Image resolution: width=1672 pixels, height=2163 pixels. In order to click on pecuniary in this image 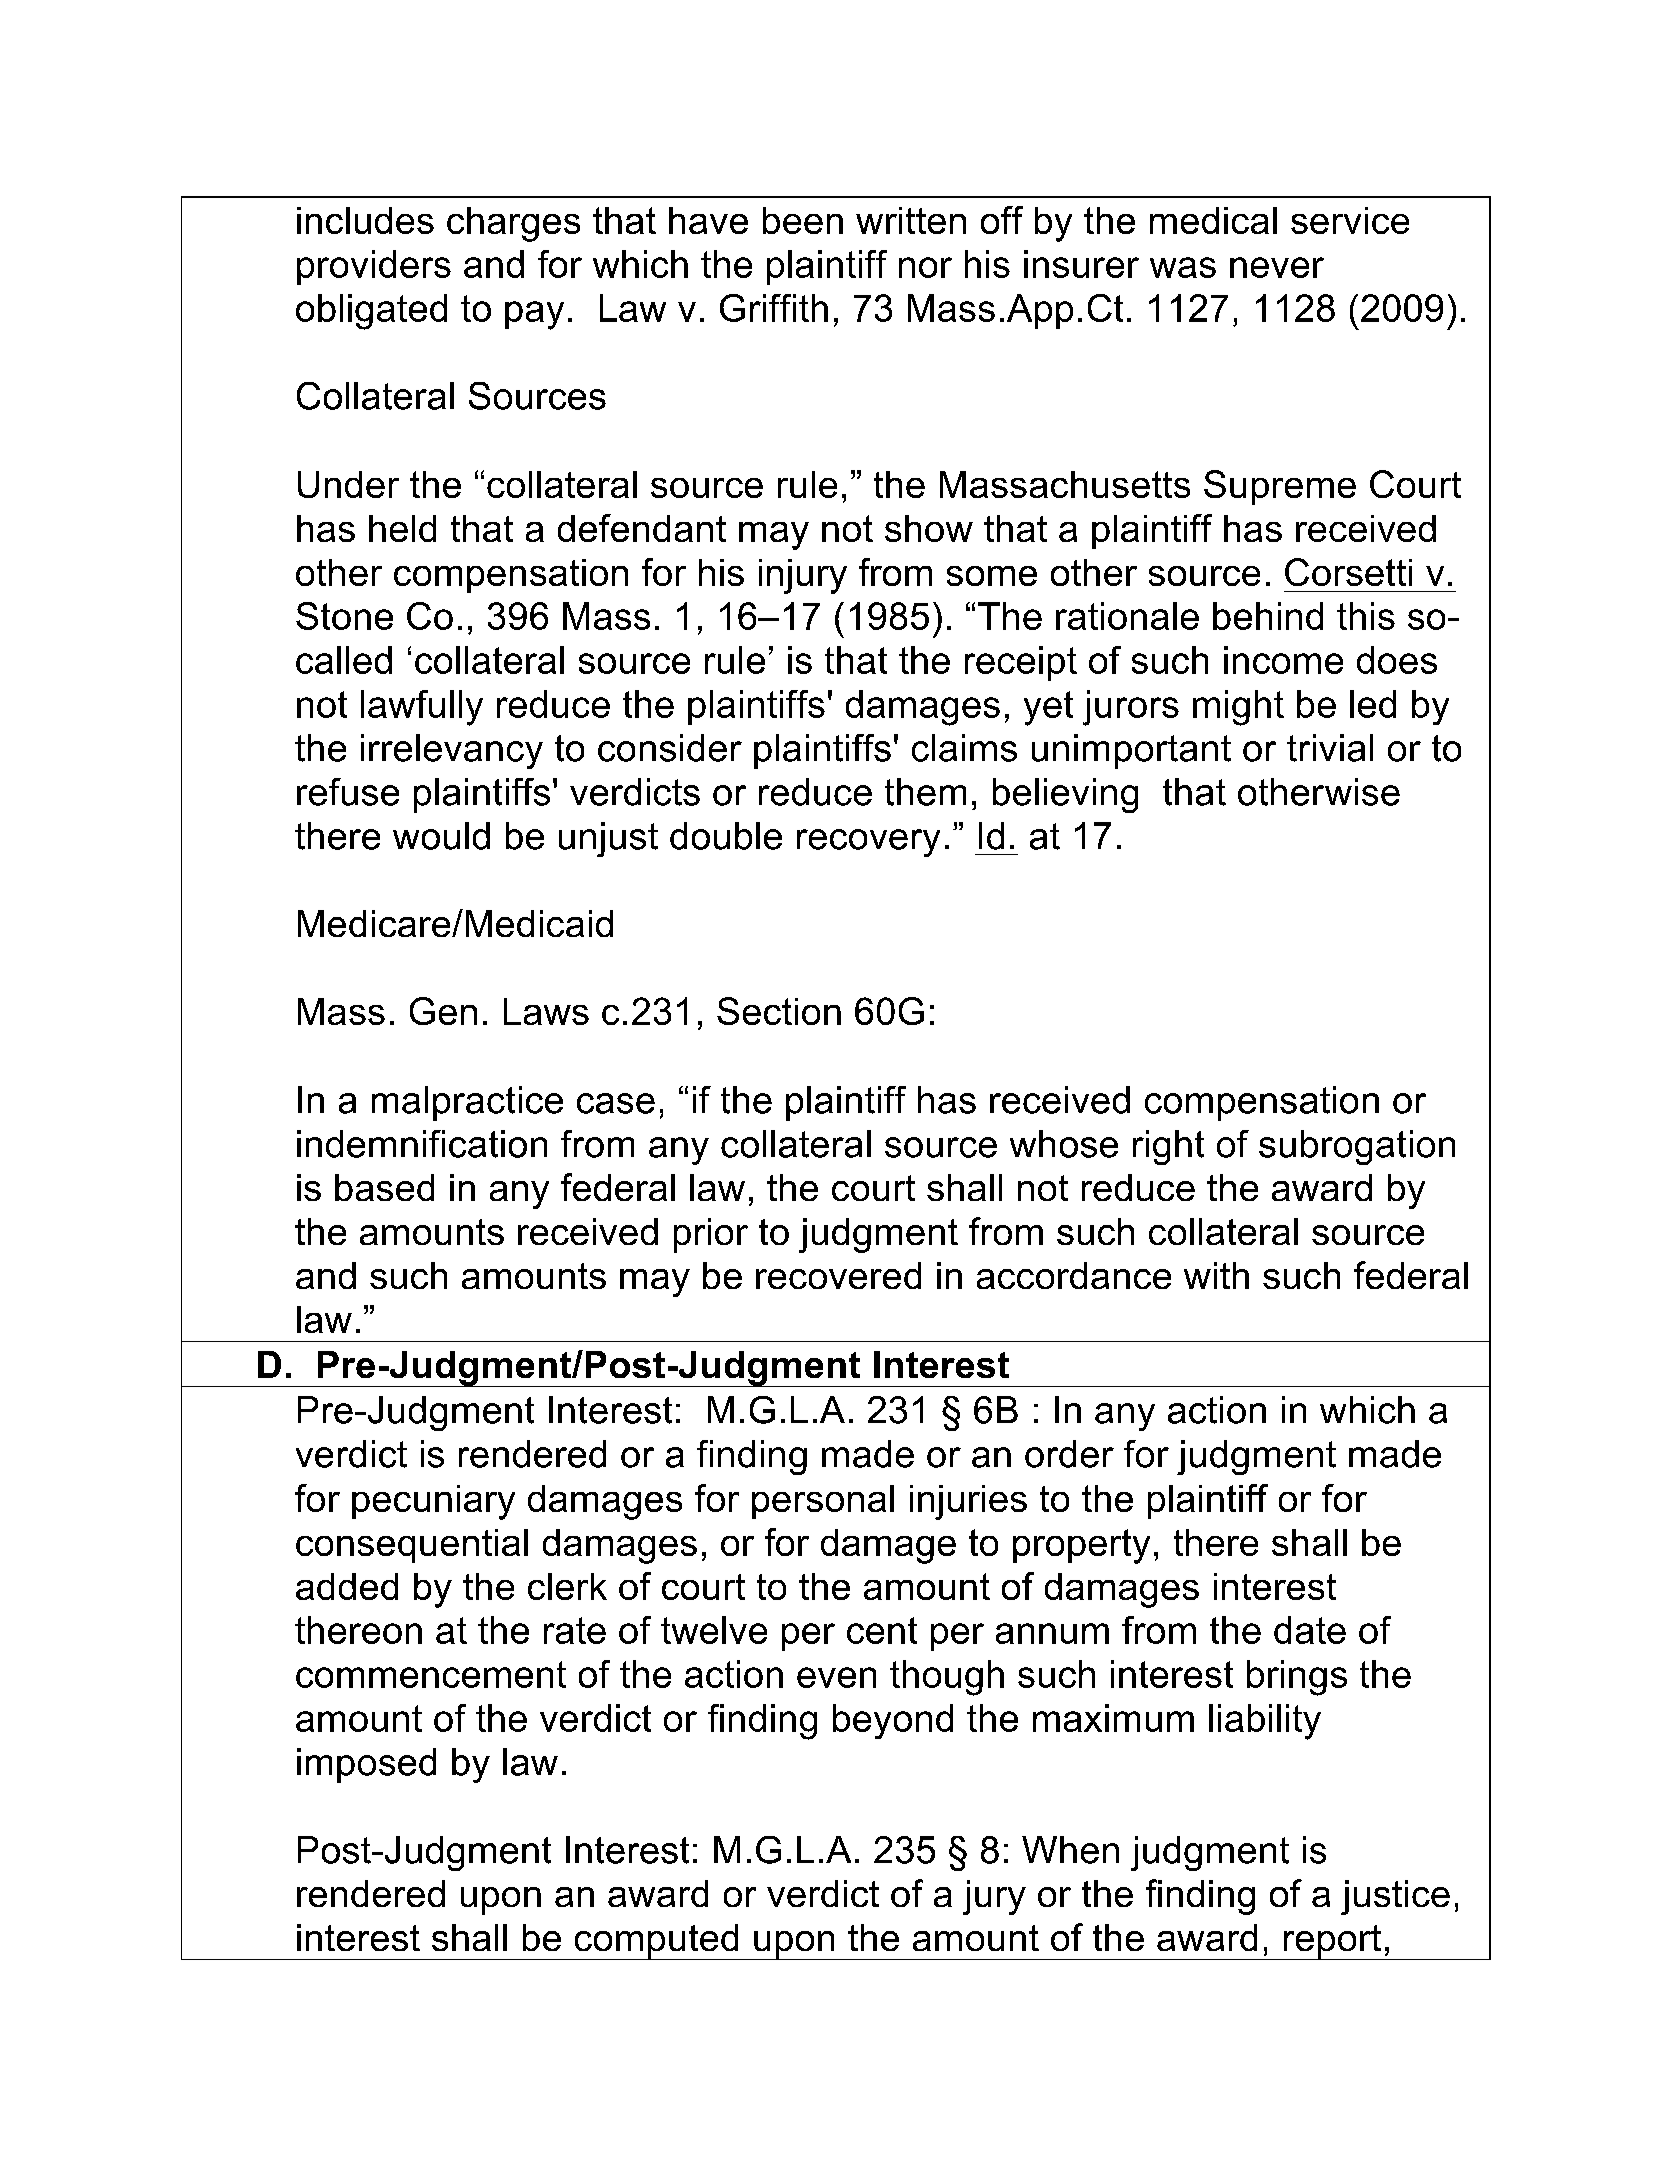, I will do `click(433, 1502)`.
